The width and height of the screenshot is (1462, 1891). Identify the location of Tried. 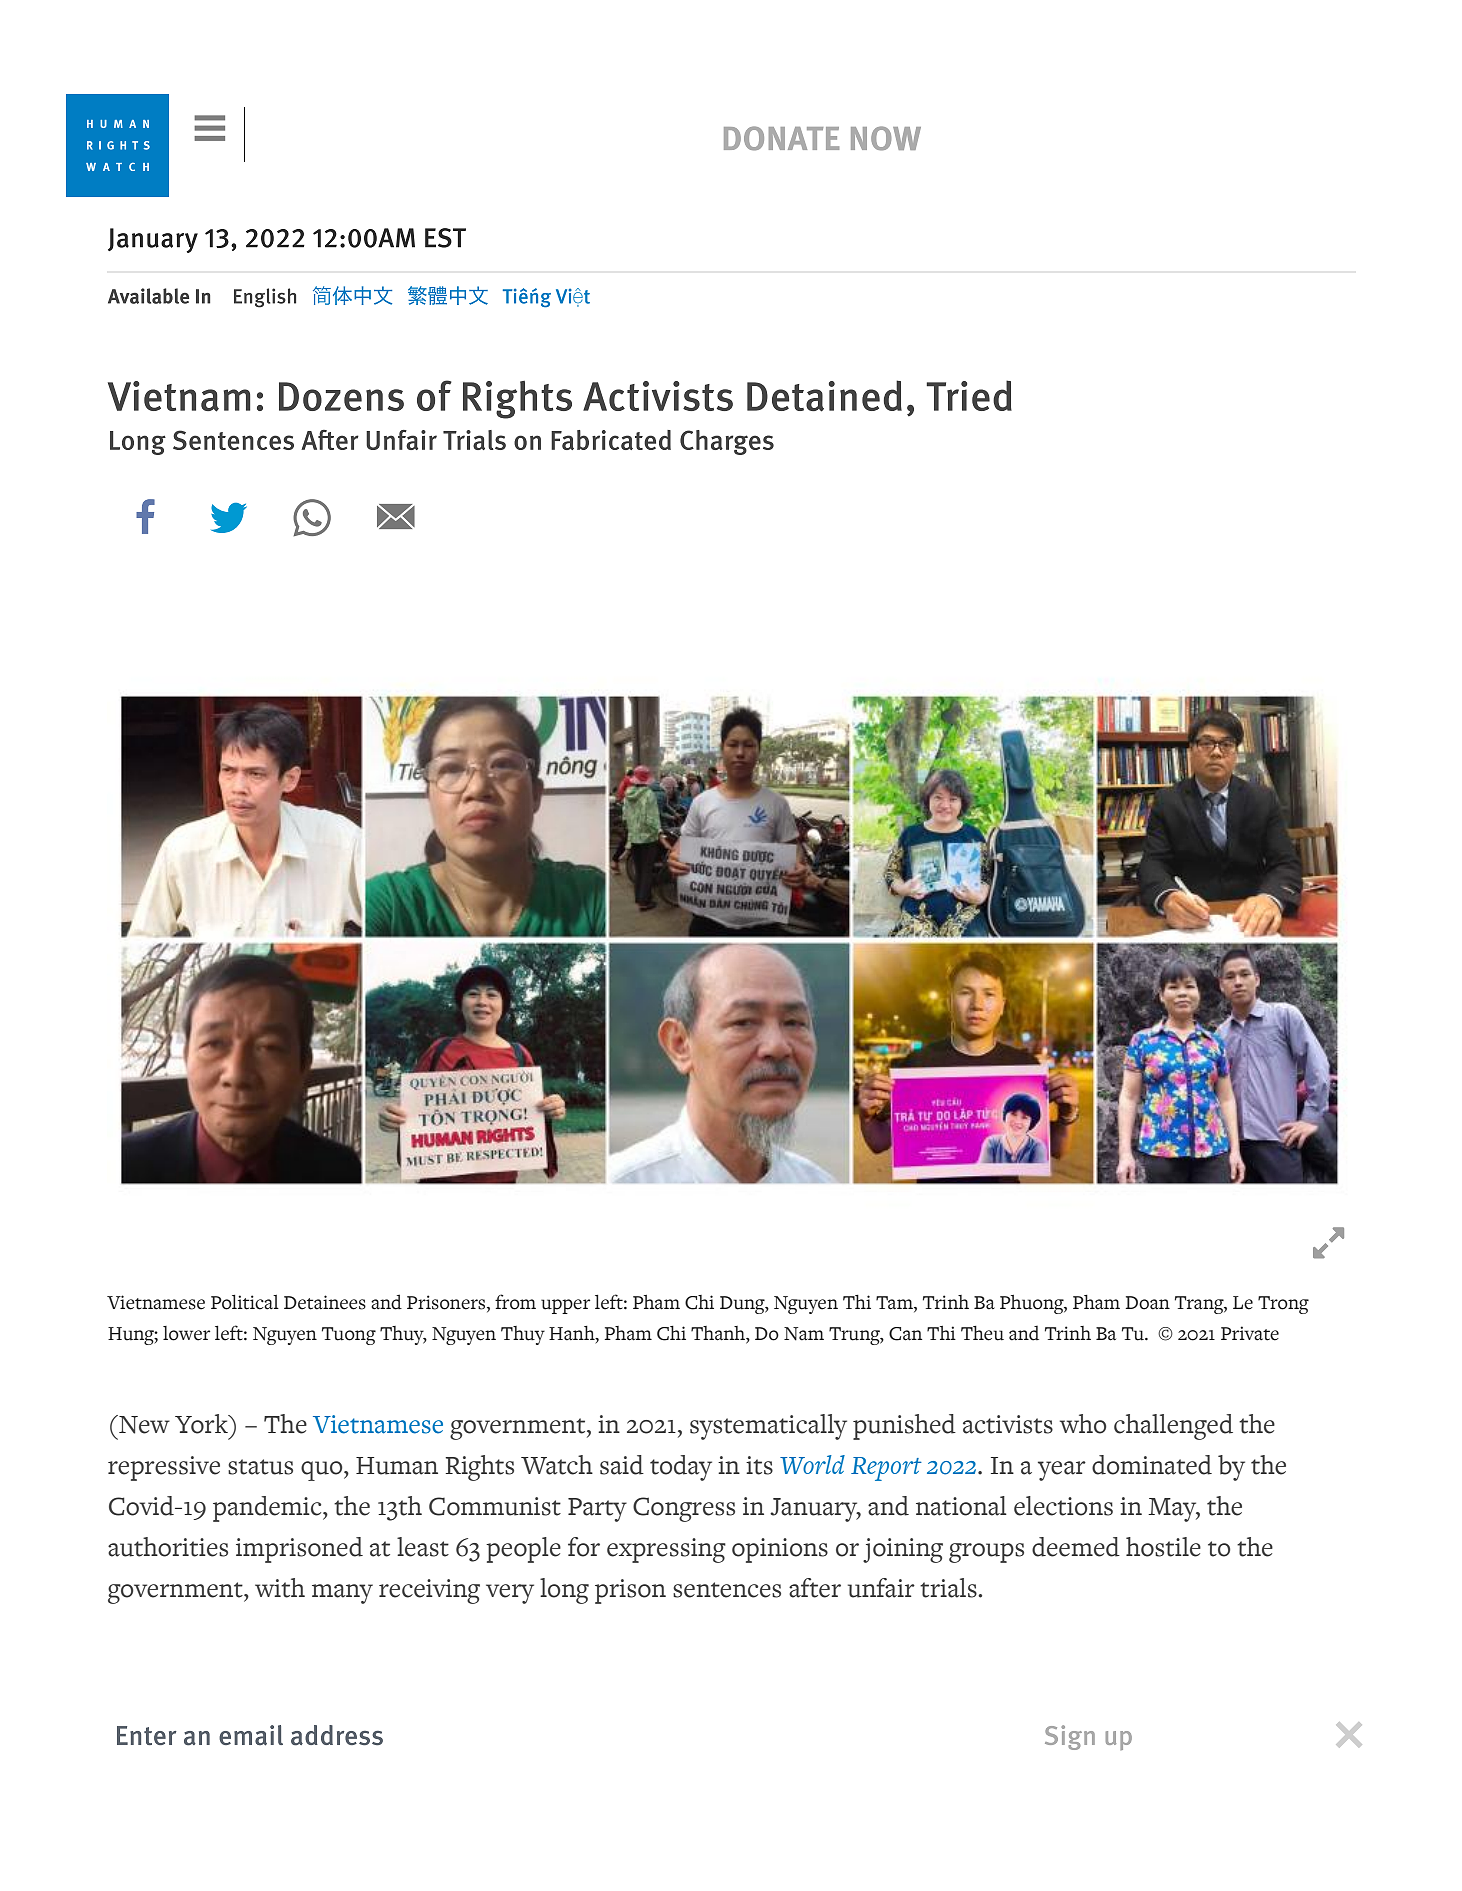
(969, 395).
